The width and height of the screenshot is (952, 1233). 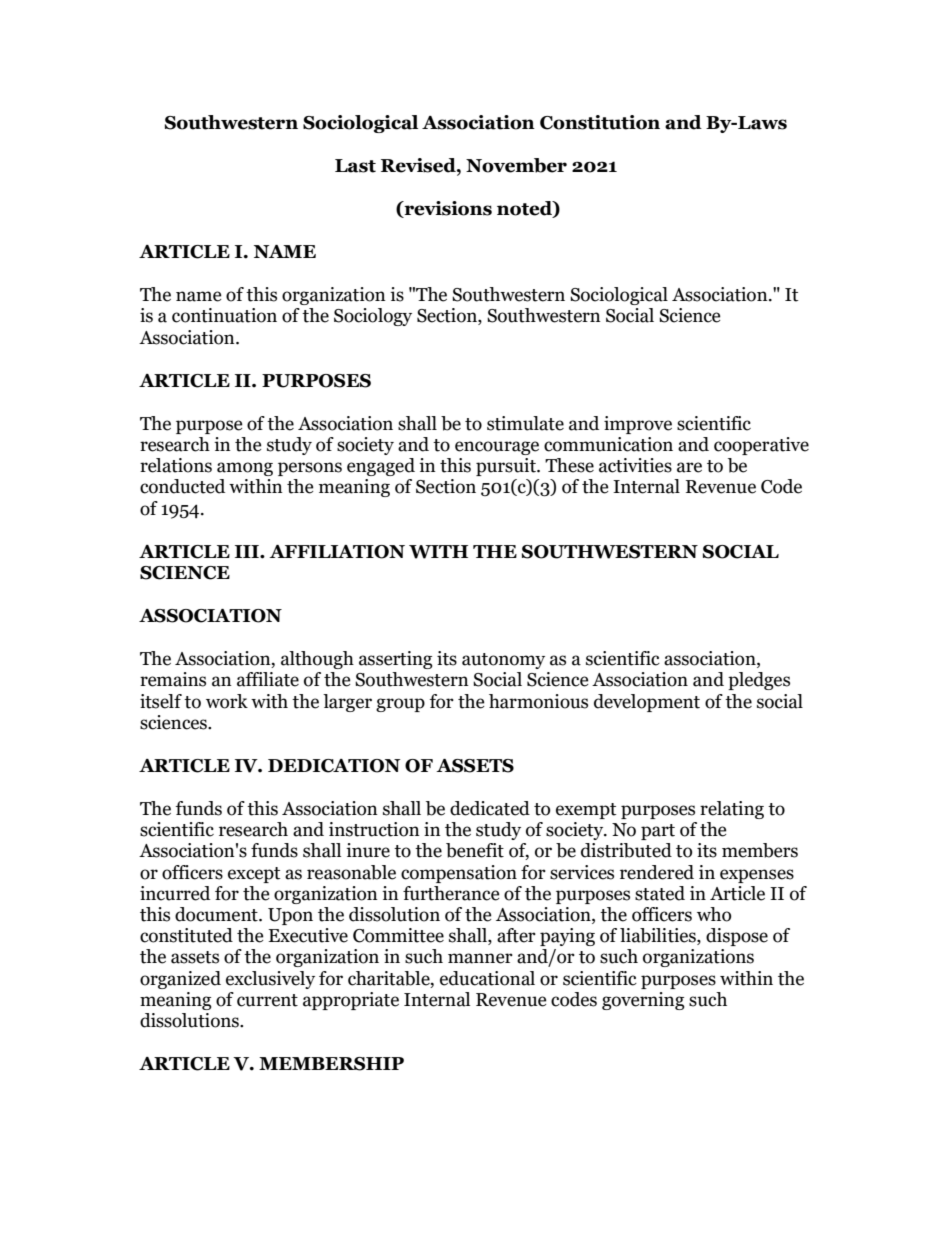 What do you see at coordinates (600, 122) in the screenshot?
I see `Constitution` at bounding box center [600, 122].
